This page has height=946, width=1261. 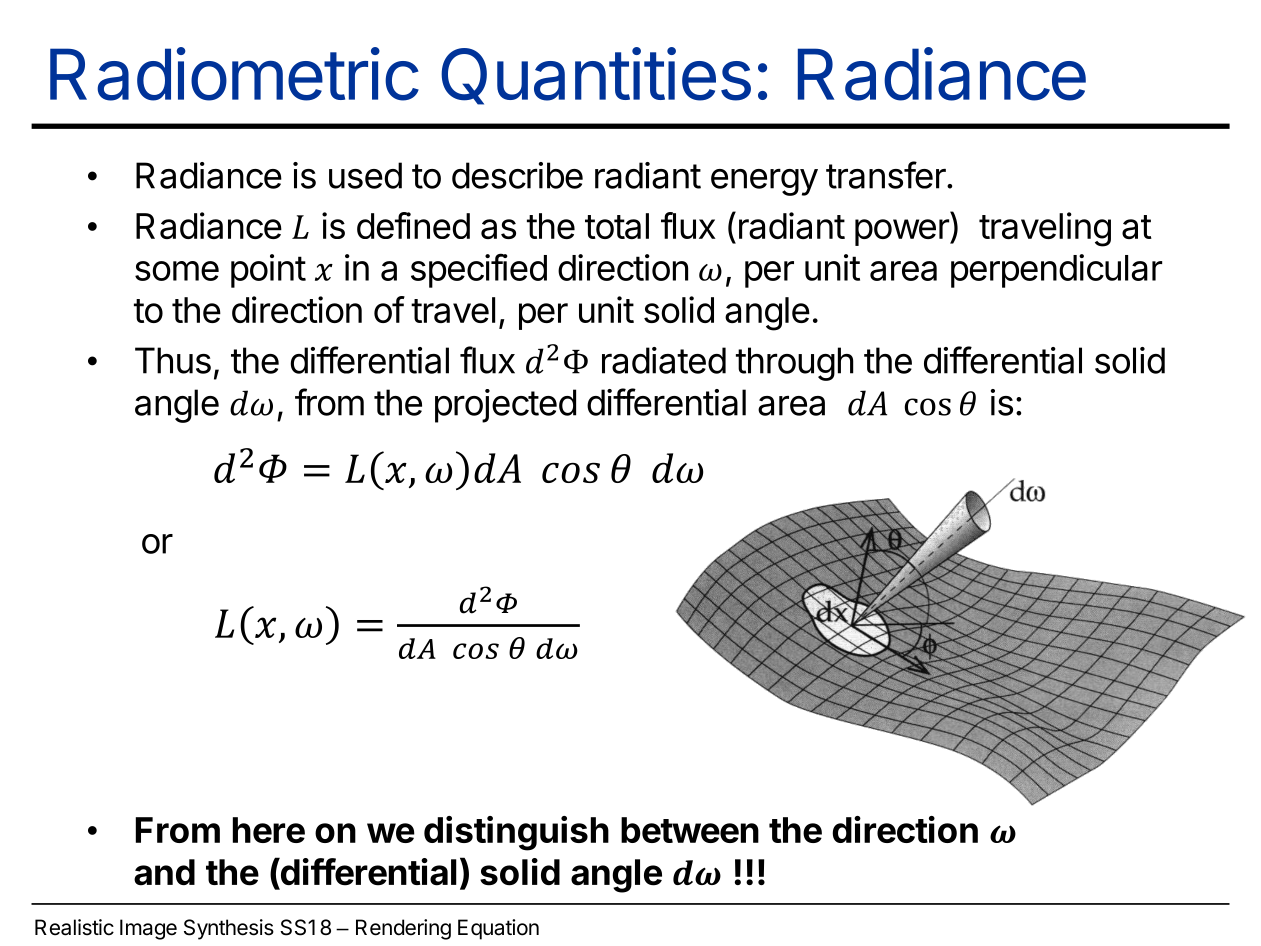 What do you see at coordinates (177, 271) in the page?
I see `some` at bounding box center [177, 271].
